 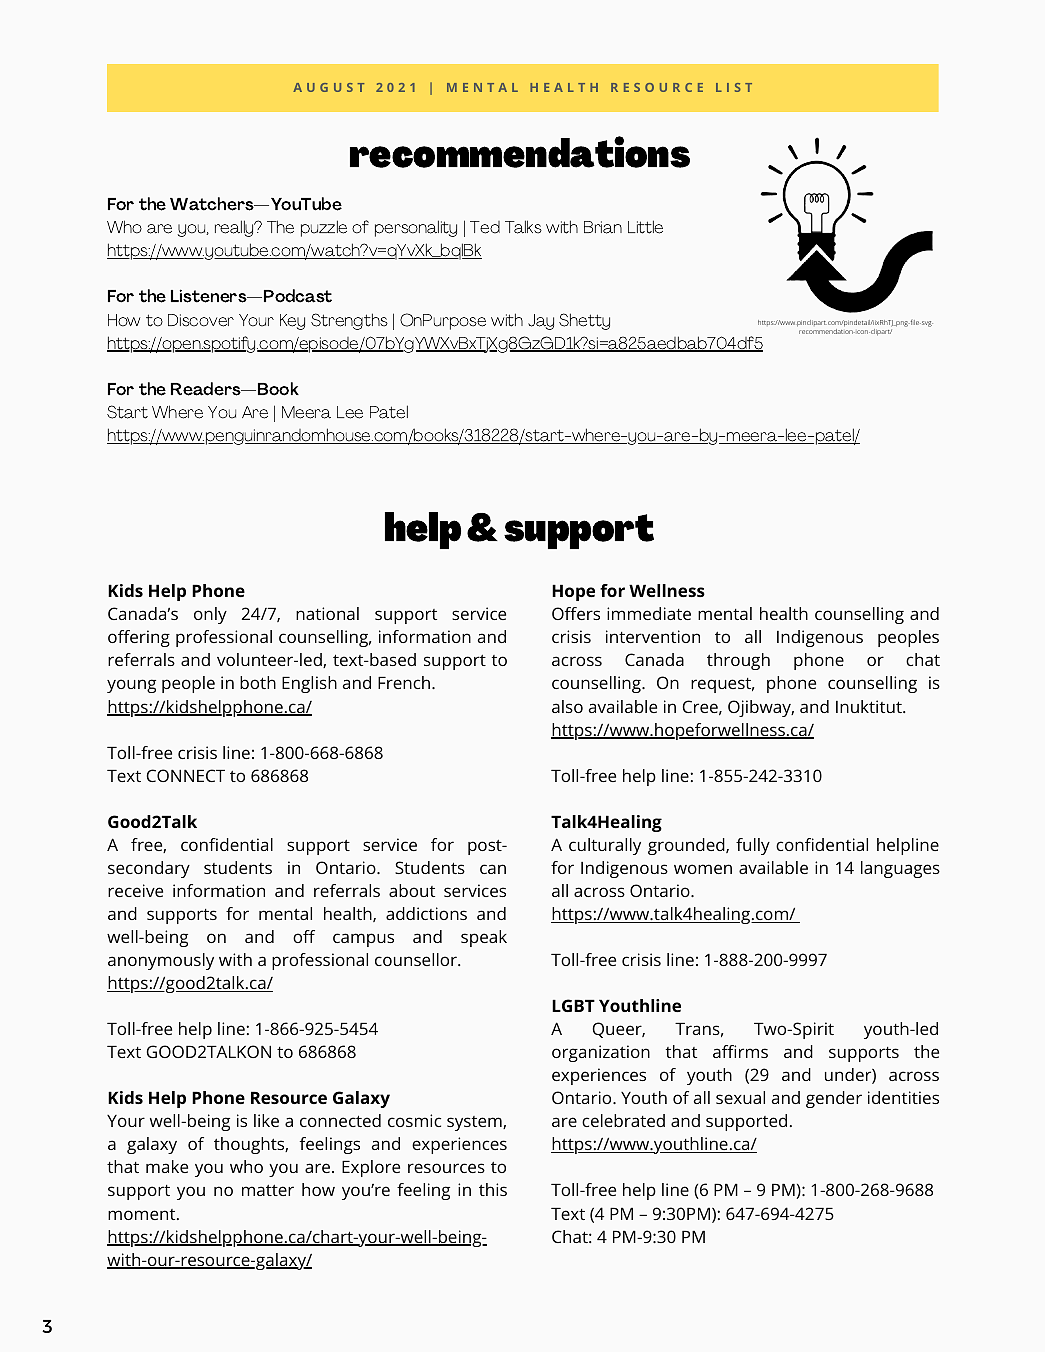 I want to click on gender, so click(x=834, y=1099).
